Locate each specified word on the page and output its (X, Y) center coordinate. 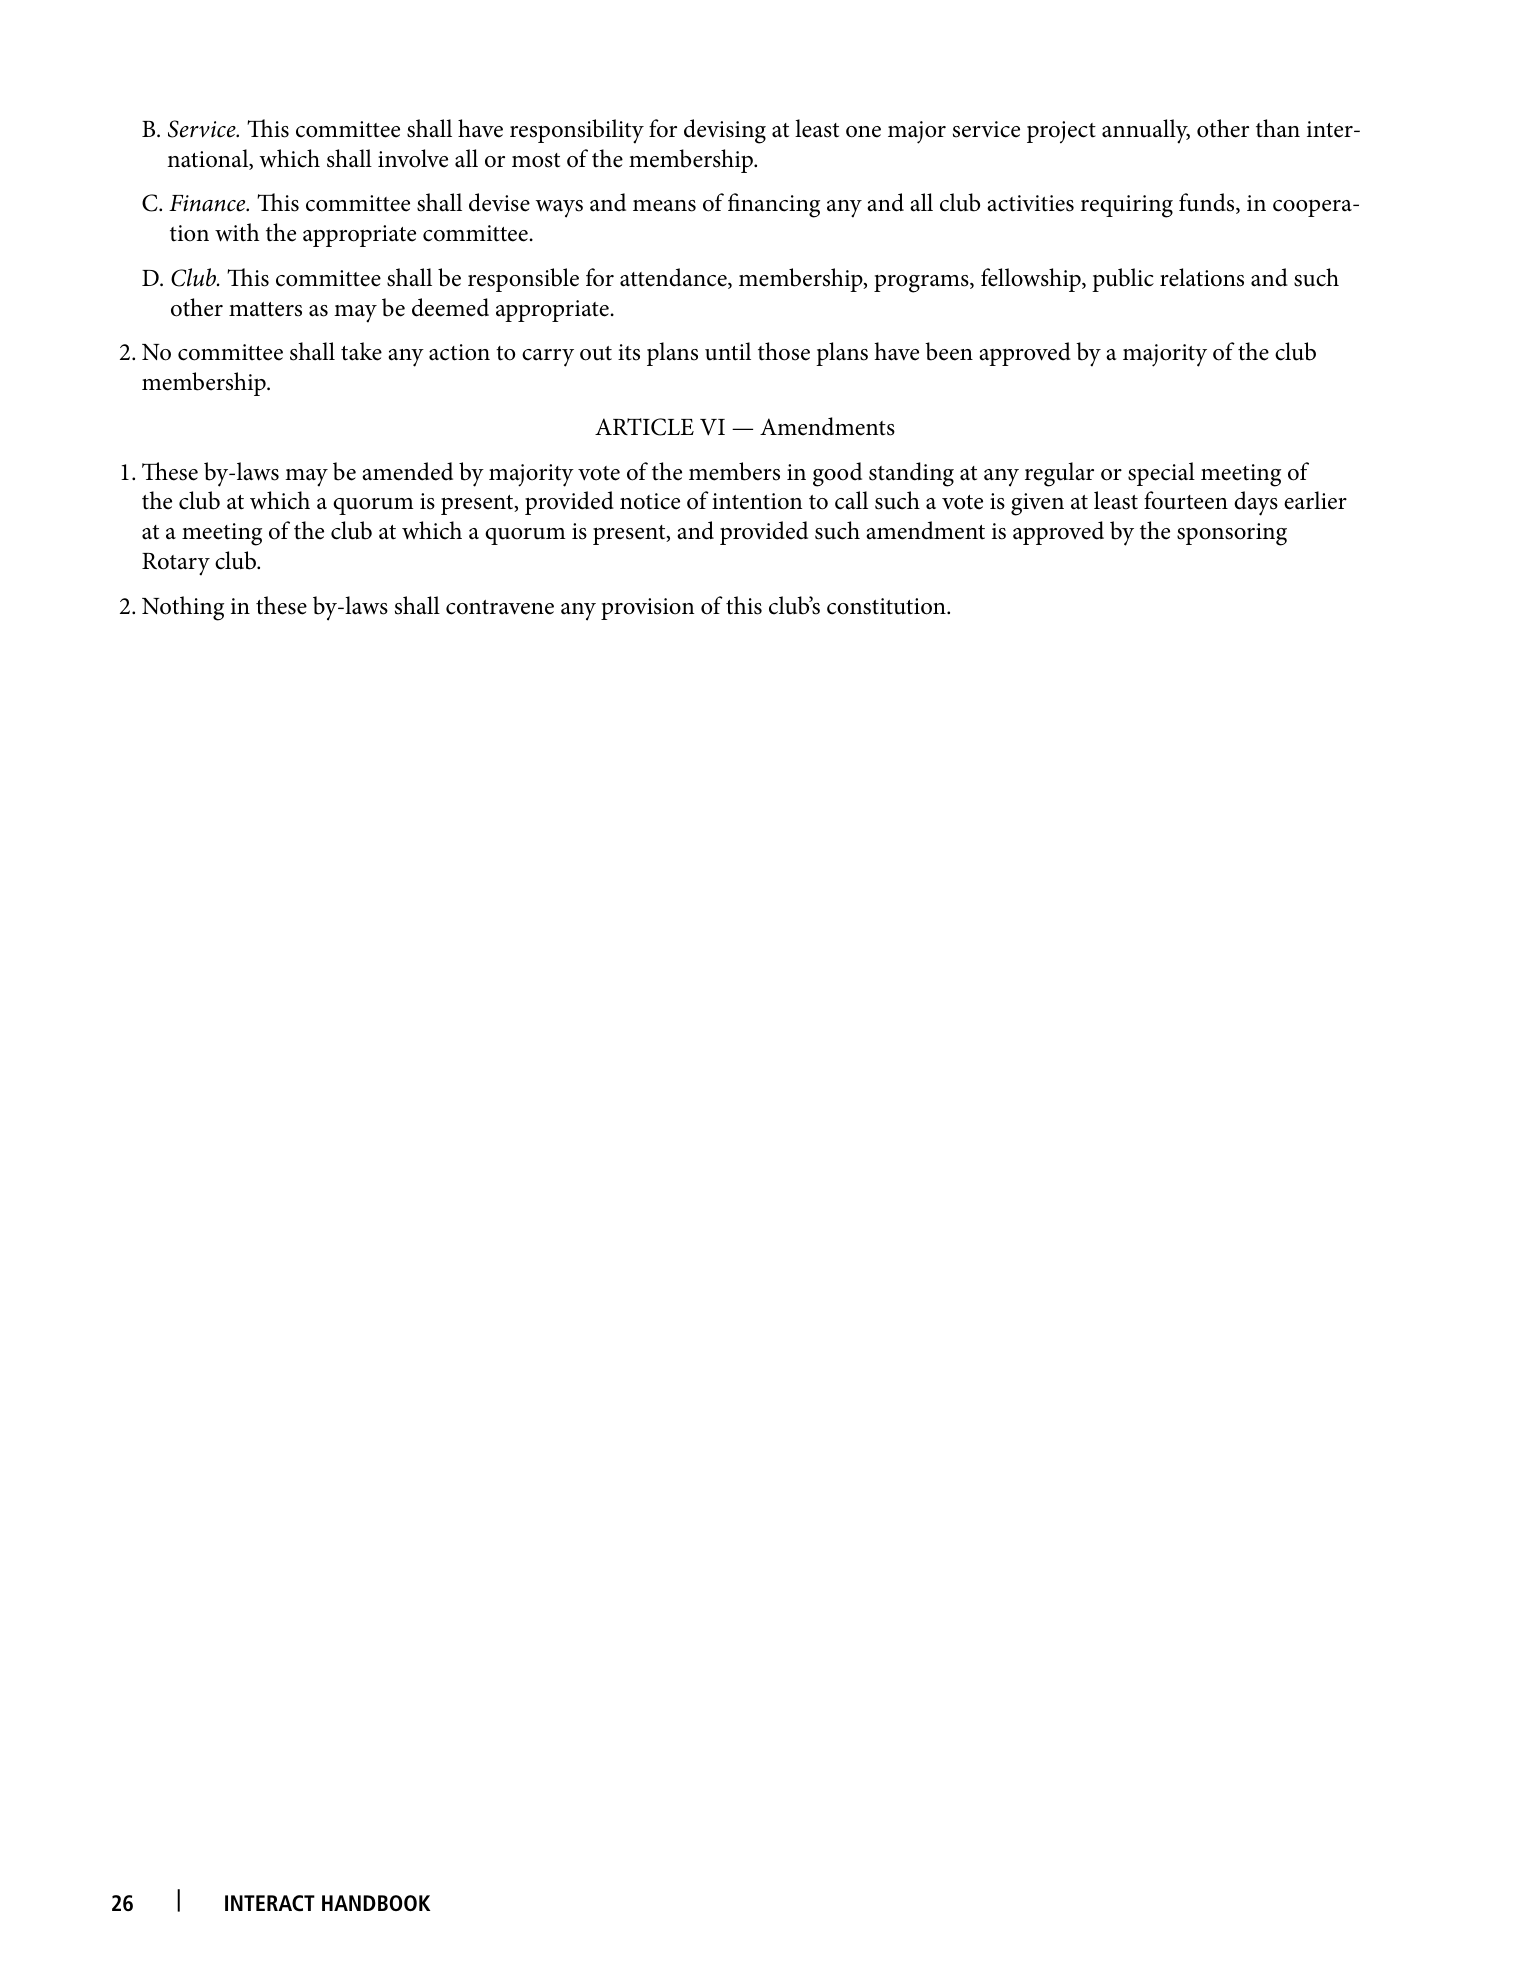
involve (413, 158)
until (728, 351)
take (361, 351)
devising (725, 131)
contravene (500, 607)
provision (647, 609)
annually (1146, 131)
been (949, 351)
